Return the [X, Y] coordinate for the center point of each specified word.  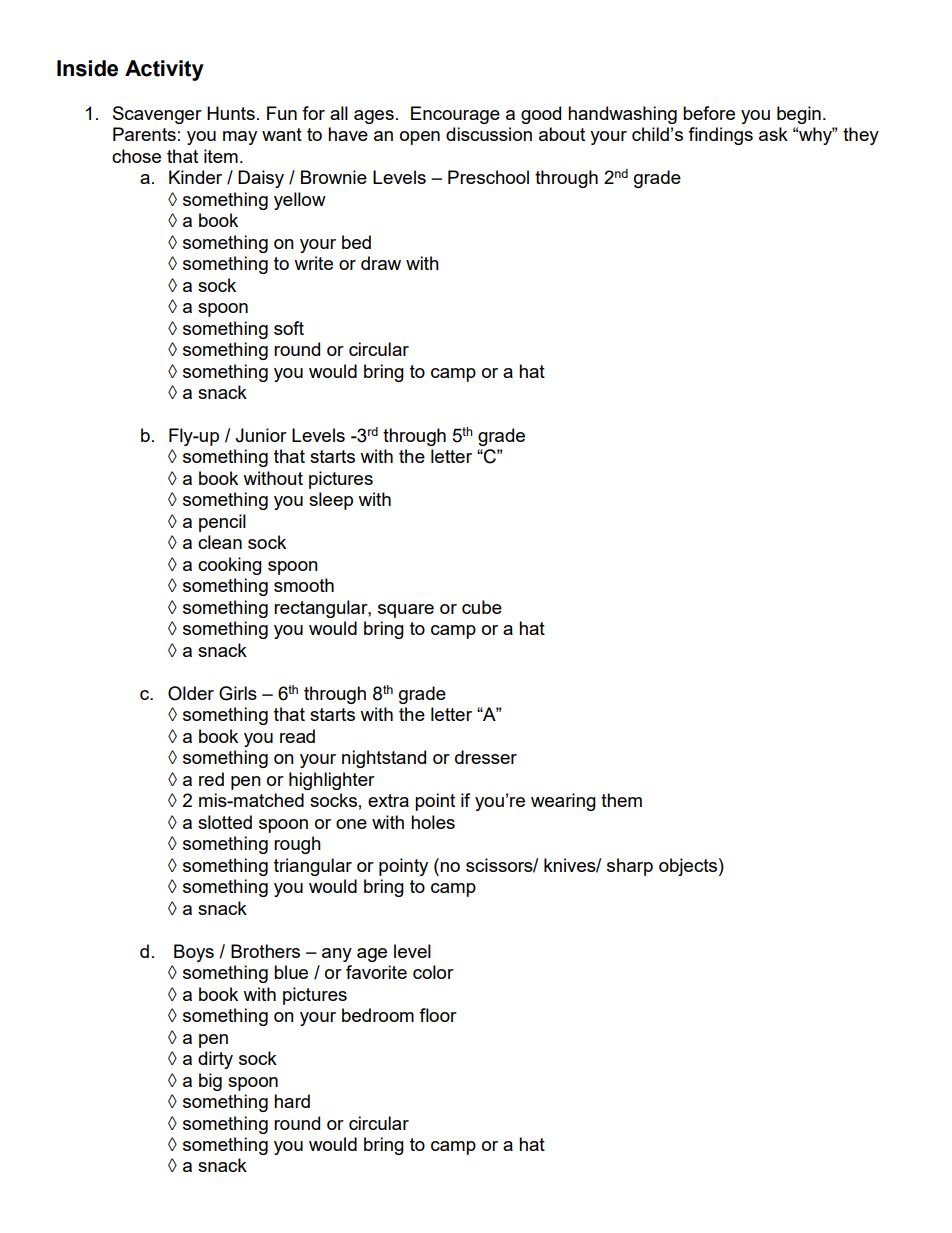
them [621, 800]
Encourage [455, 115]
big [210, 1082]
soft [289, 328]
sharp [630, 867]
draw [381, 263]
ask [773, 134]
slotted [225, 822]
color [433, 972]
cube [482, 607]
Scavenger [157, 115]
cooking [230, 566]
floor [438, 1015]
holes [433, 822]
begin [799, 115]
